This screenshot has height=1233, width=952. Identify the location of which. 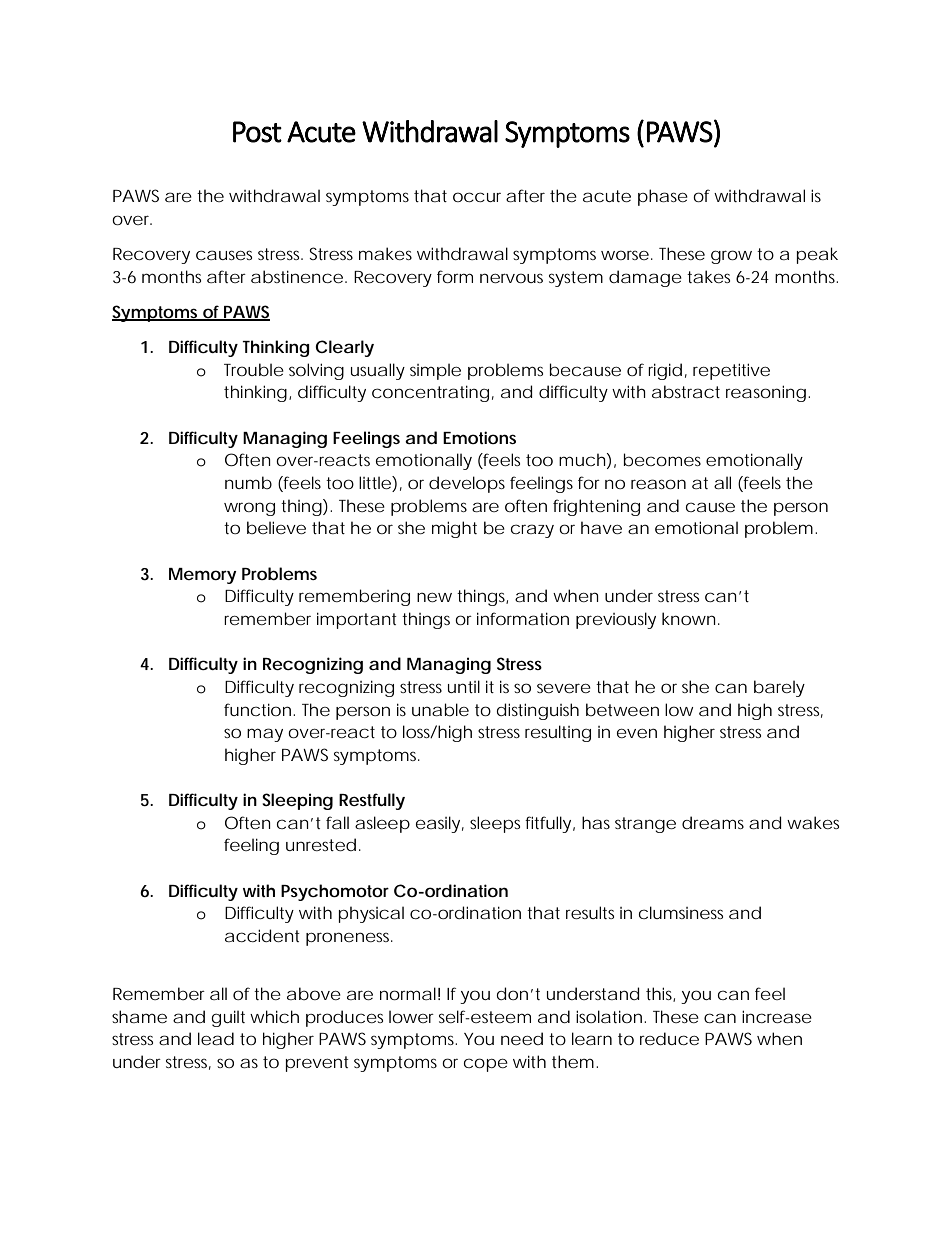
(274, 1016).
